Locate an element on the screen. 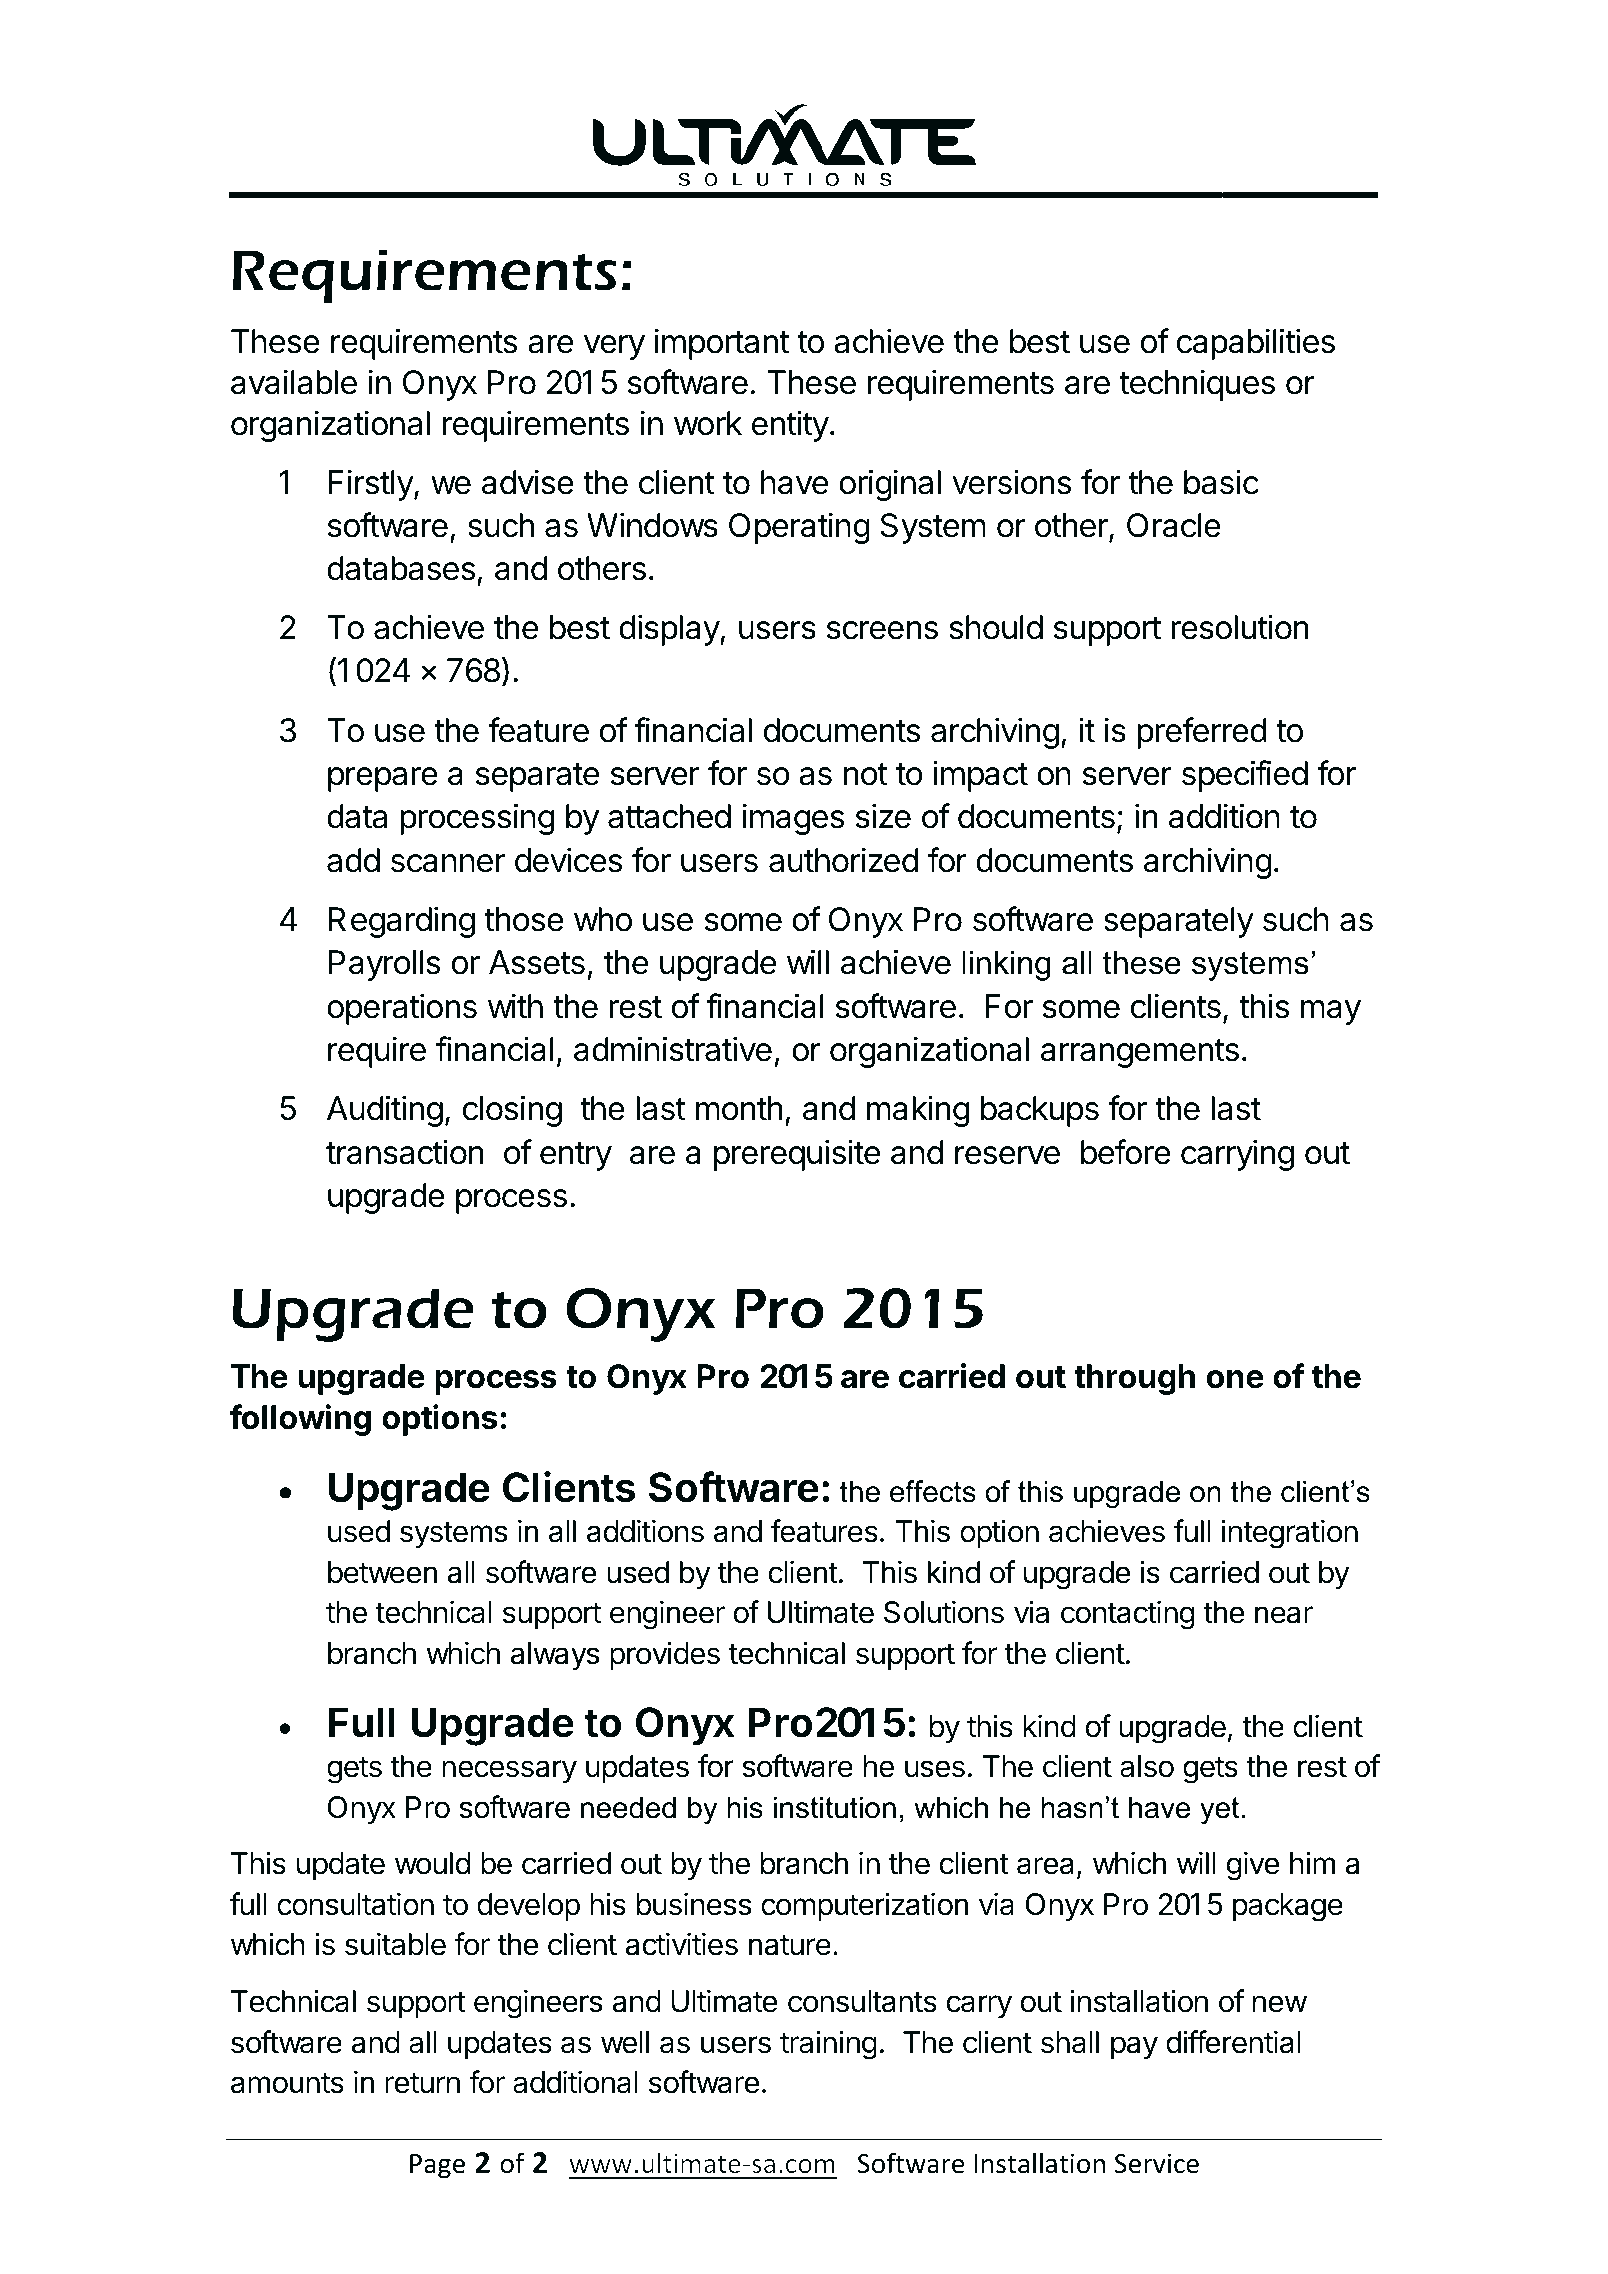  prerequisite is located at coordinates (797, 1155).
